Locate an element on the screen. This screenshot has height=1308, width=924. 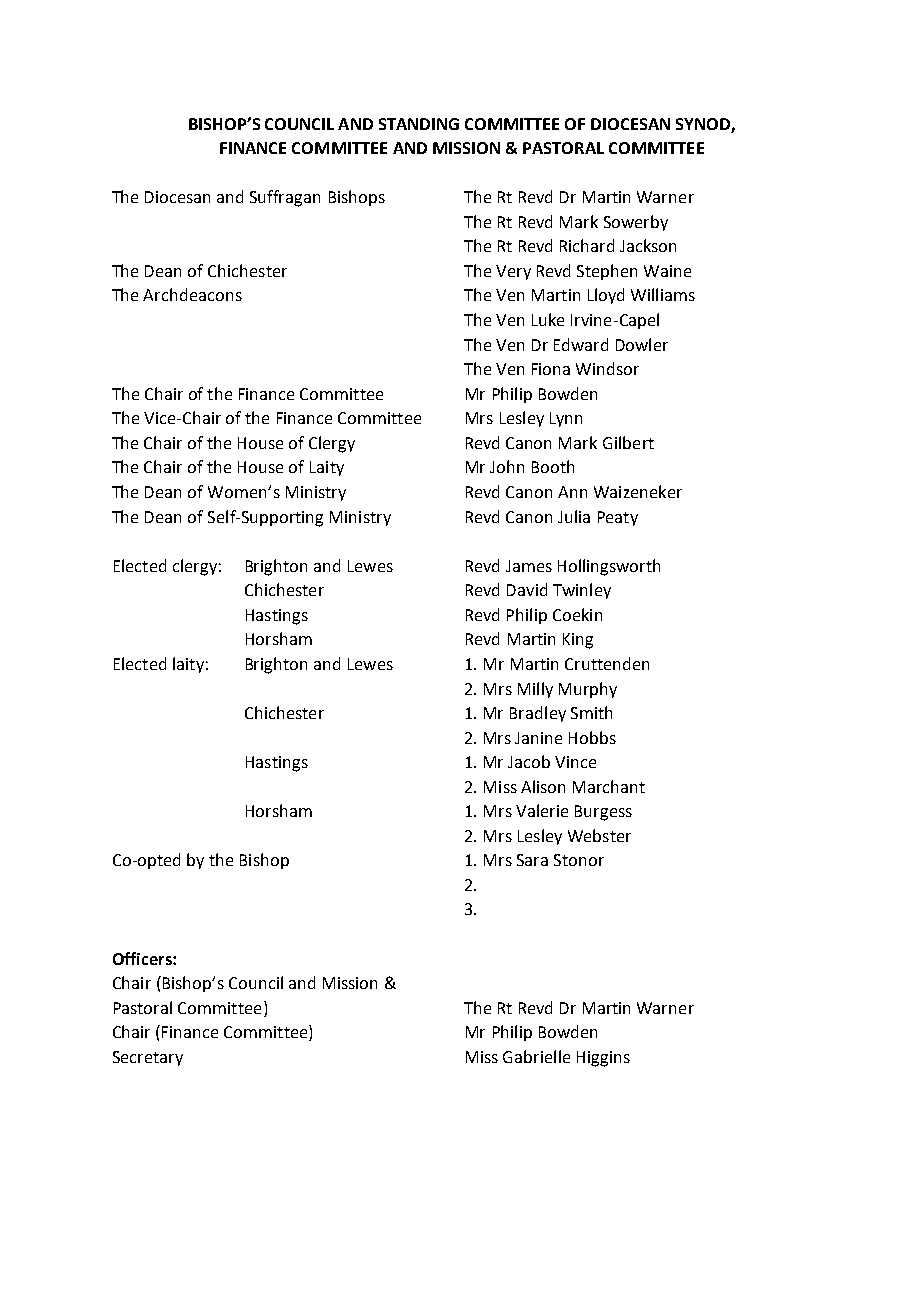
James is located at coordinates (529, 566).
